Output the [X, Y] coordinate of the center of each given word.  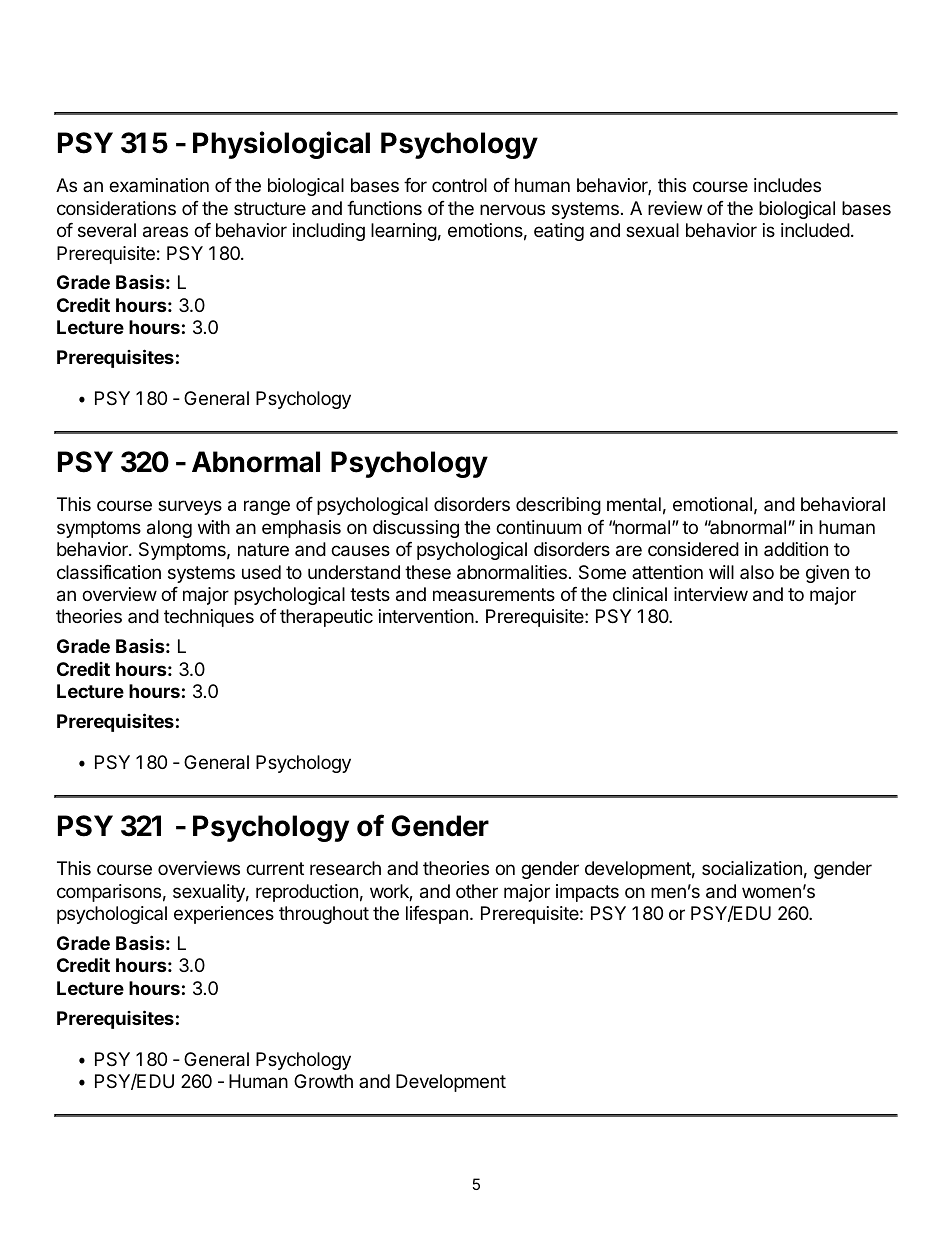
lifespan [437, 915]
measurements [494, 595]
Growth [323, 1081]
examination [159, 185]
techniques [209, 618]
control [459, 185]
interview [711, 594]
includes [787, 185]
